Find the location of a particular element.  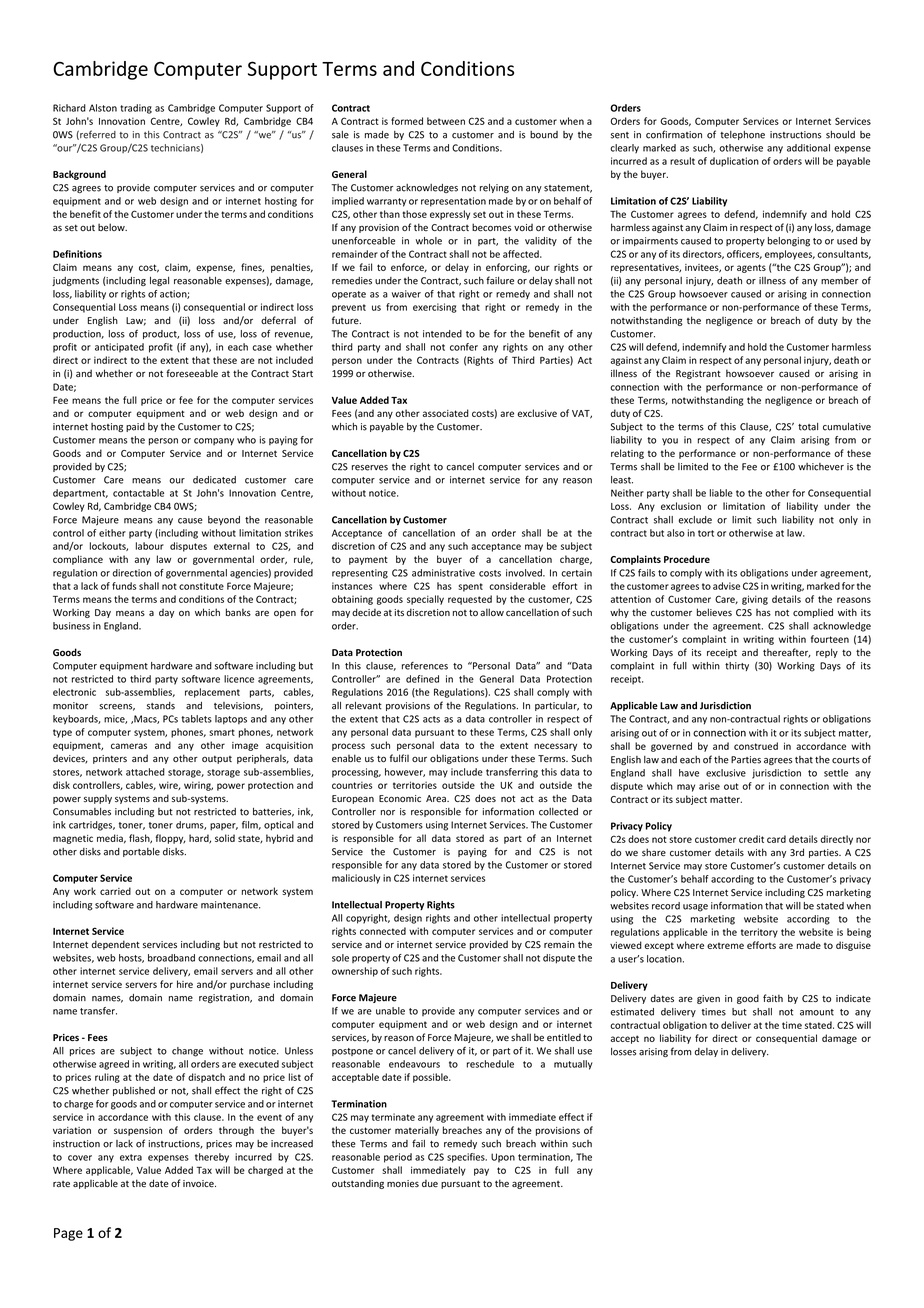

associated is located at coordinates (446, 413).
